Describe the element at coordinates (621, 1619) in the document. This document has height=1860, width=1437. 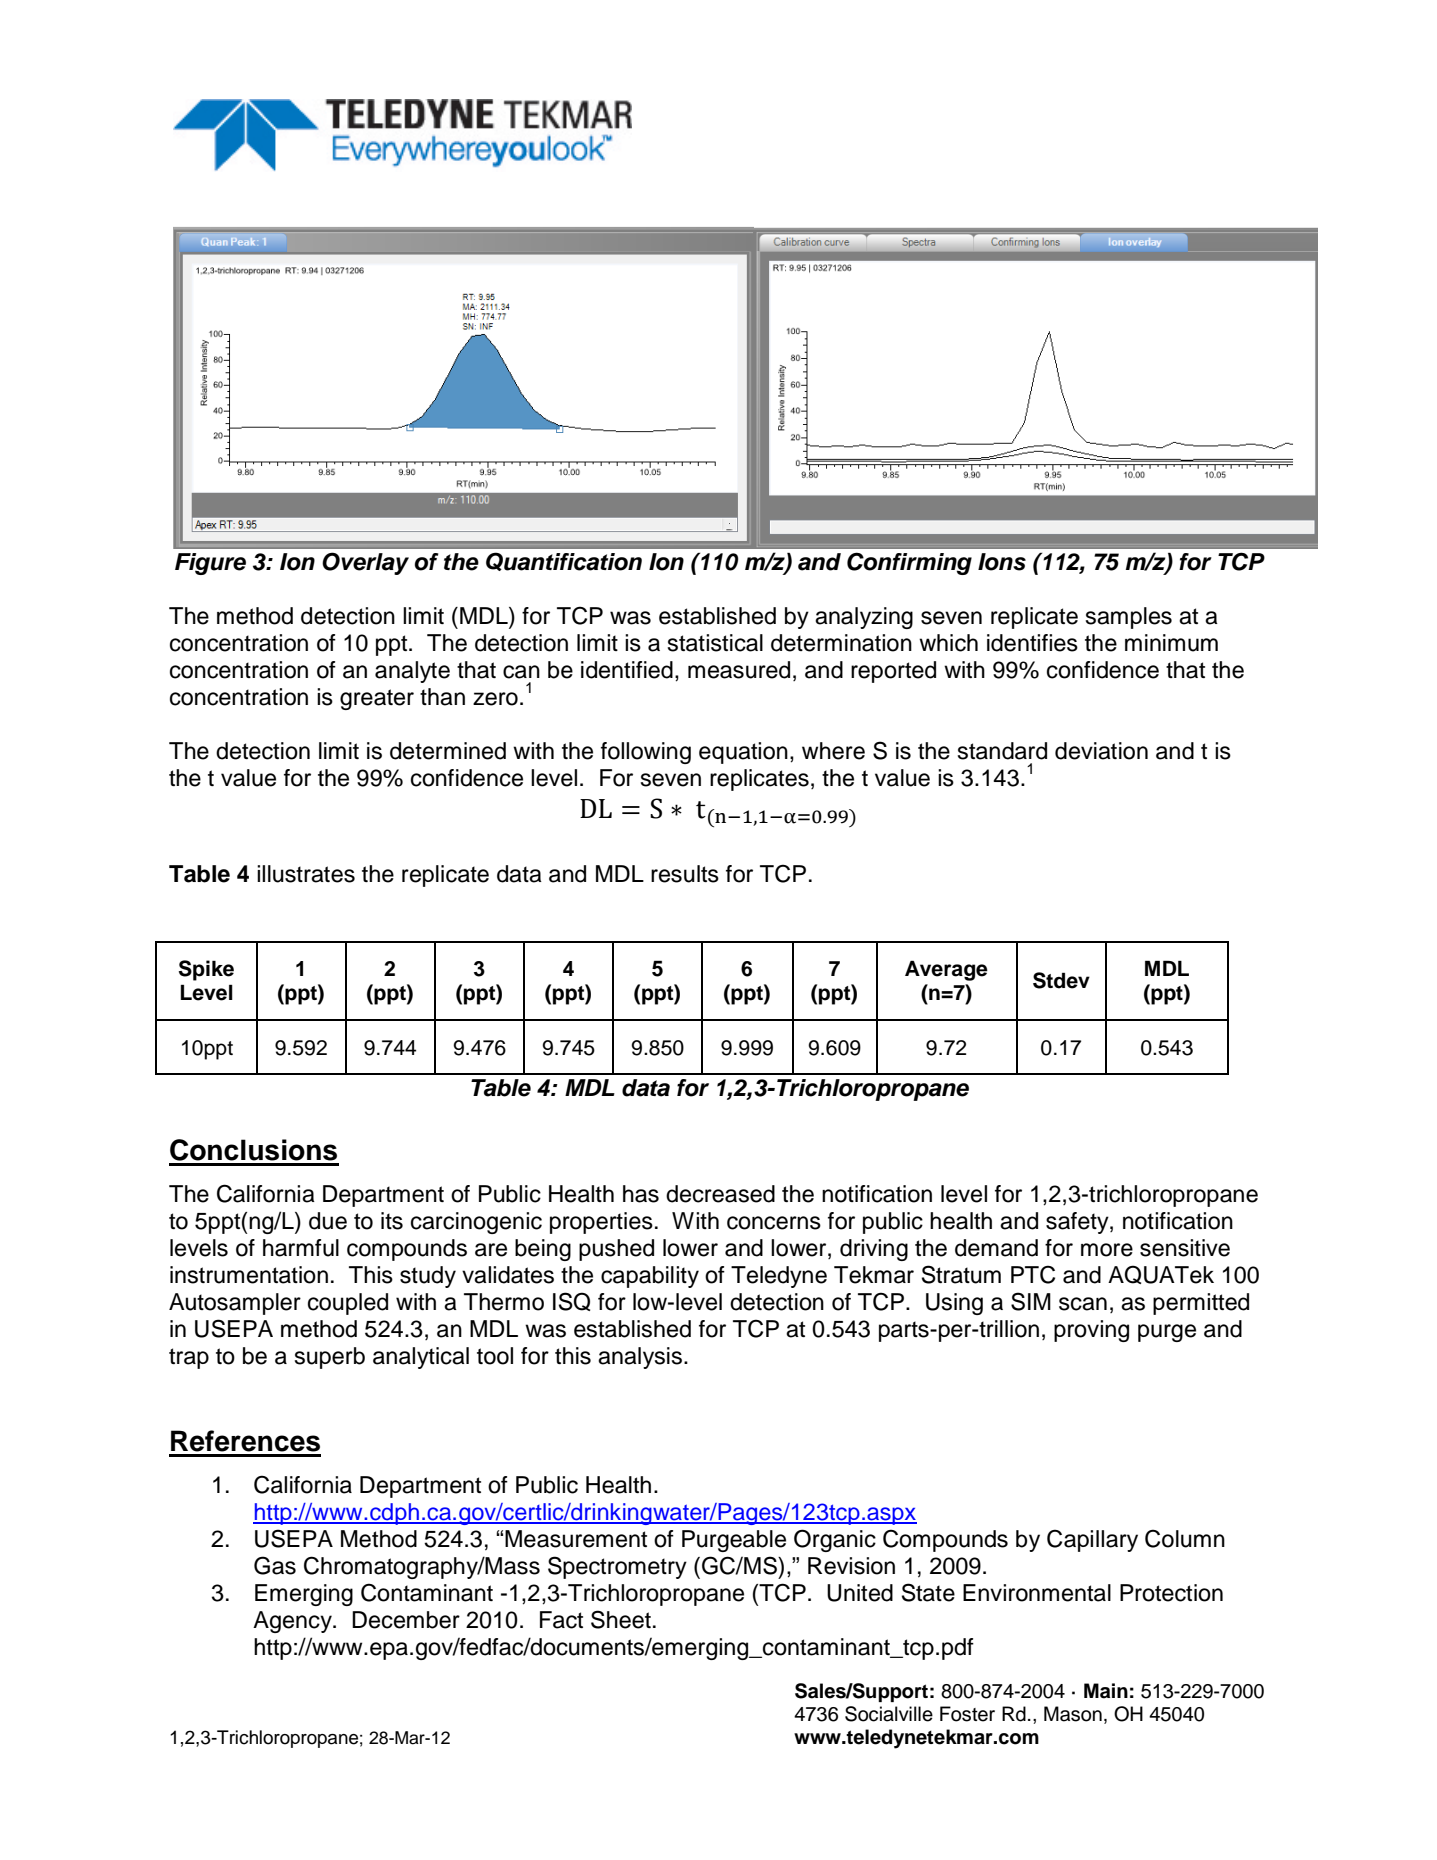
I see `Sheet` at that location.
